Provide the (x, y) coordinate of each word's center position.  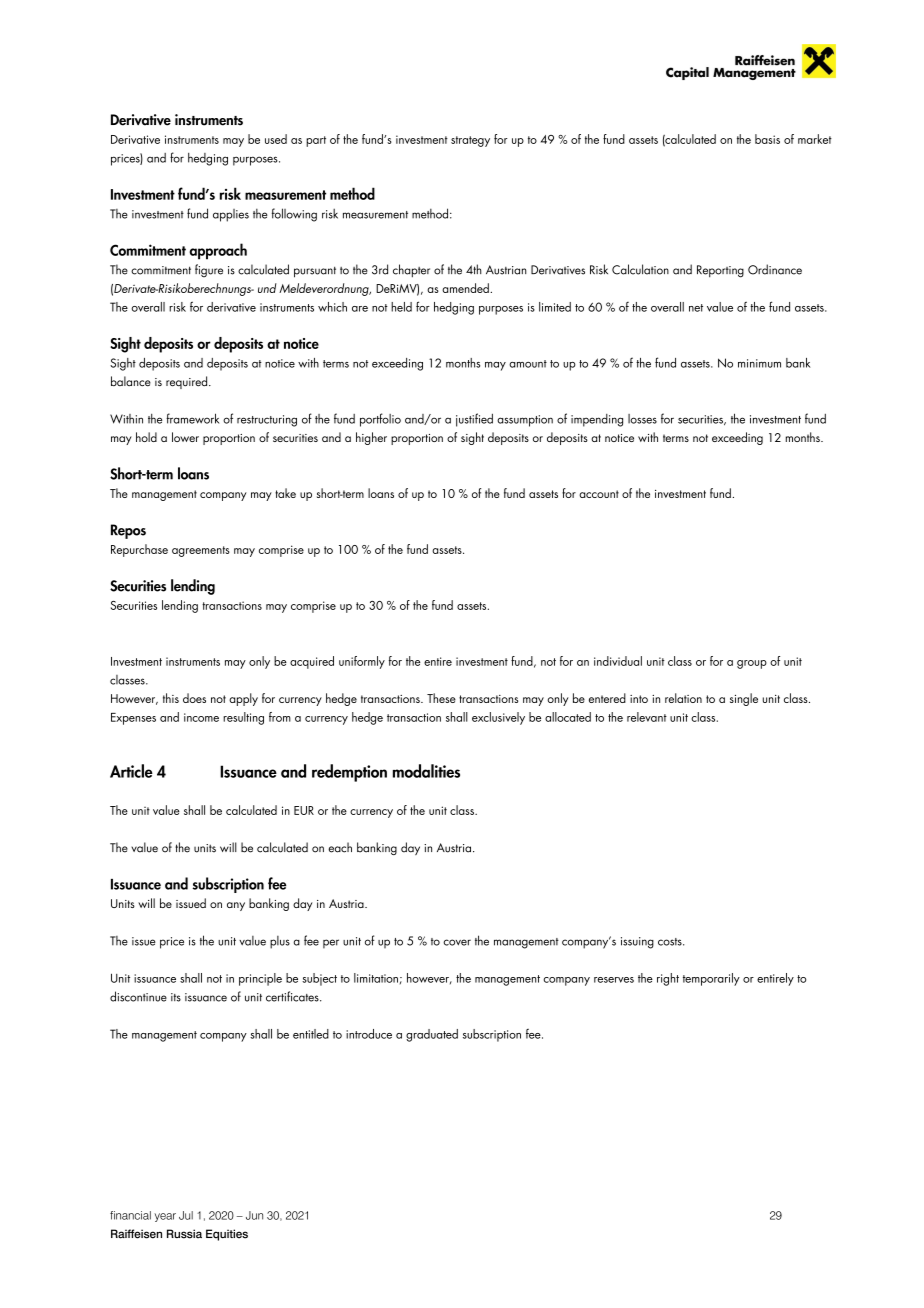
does (194, 698)
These (441, 698)
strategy (470, 141)
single (744, 699)
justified (474, 420)
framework (192, 418)
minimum (759, 363)
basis (767, 139)
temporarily (711, 979)
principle (260, 979)
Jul (186, 1215)
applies (231, 215)
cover (457, 942)
